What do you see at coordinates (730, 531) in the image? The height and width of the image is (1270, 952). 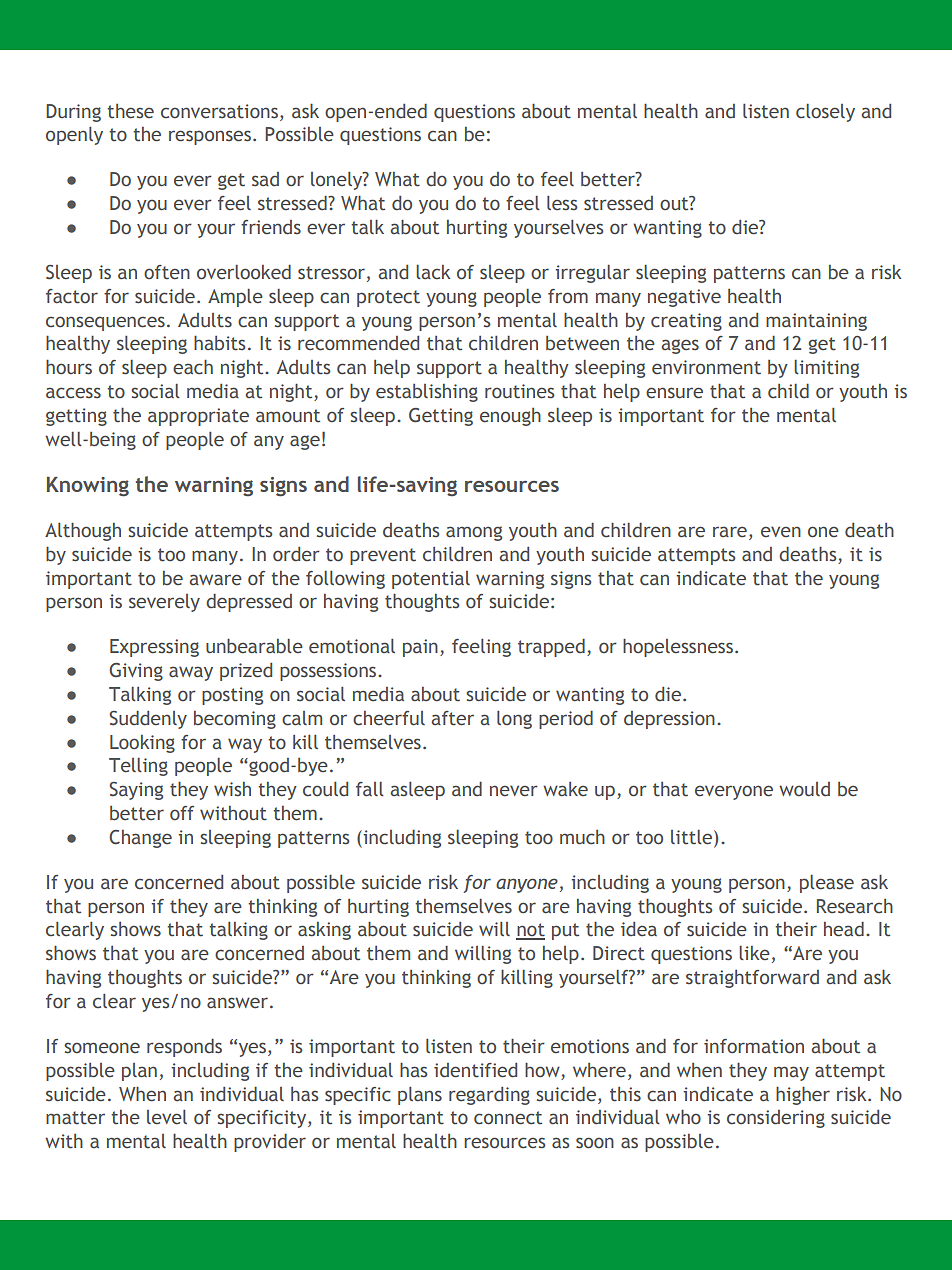 I see `rare` at bounding box center [730, 531].
